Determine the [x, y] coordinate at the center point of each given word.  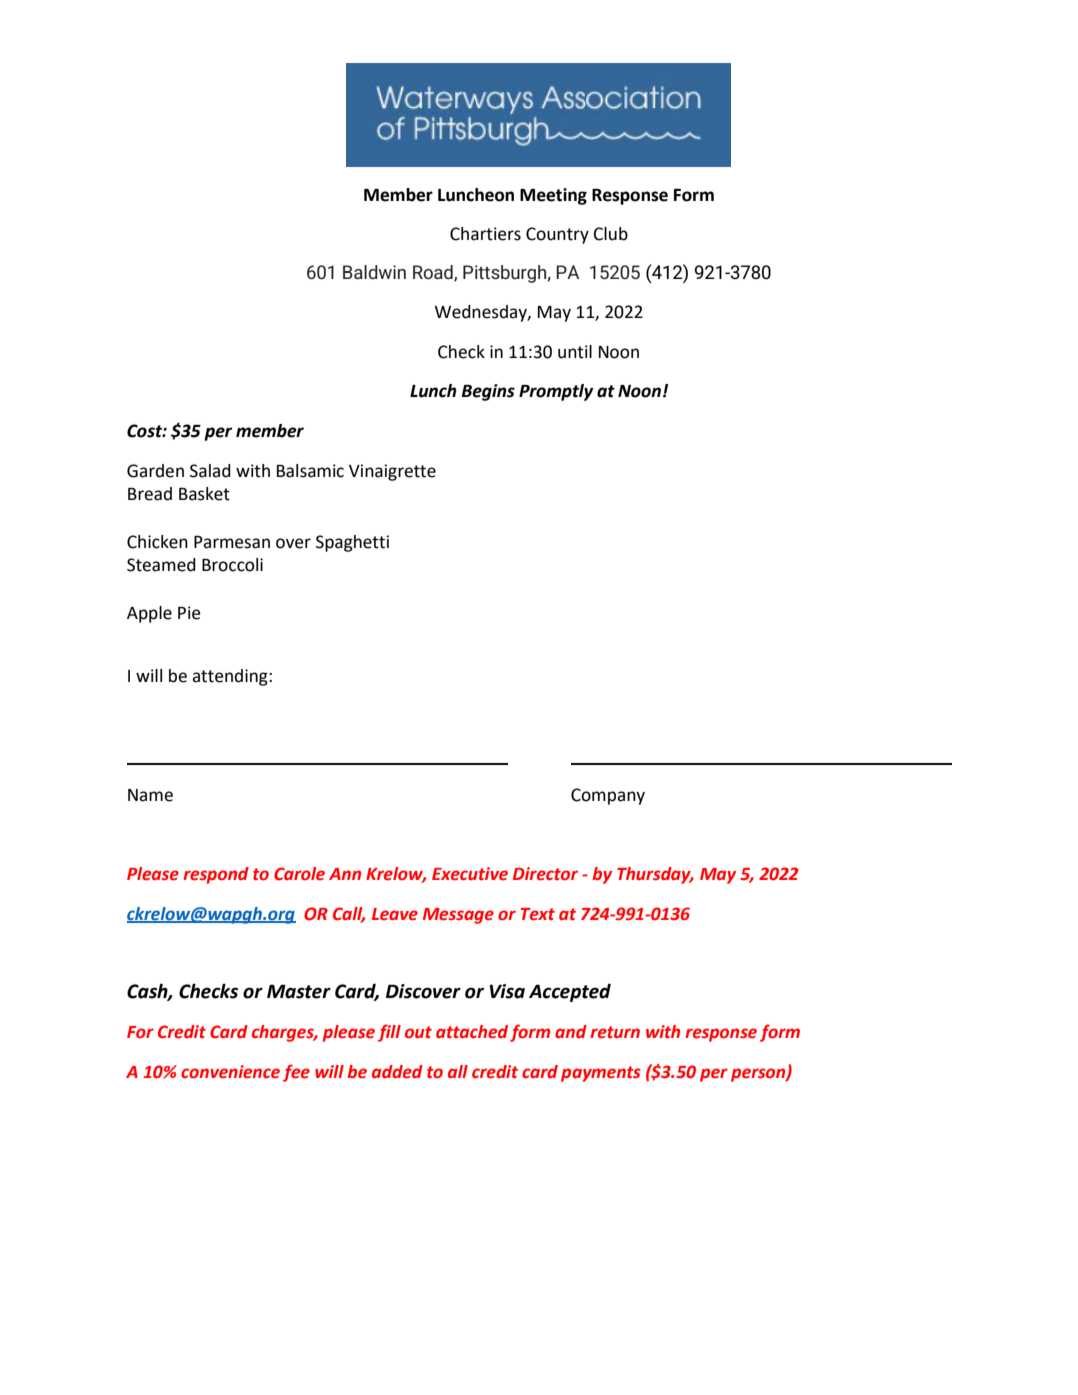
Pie [189, 613]
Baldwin [374, 272]
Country [557, 235]
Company [608, 796]
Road [434, 273]
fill [389, 1033]
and [571, 1031]
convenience [230, 1072]
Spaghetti [352, 543]
